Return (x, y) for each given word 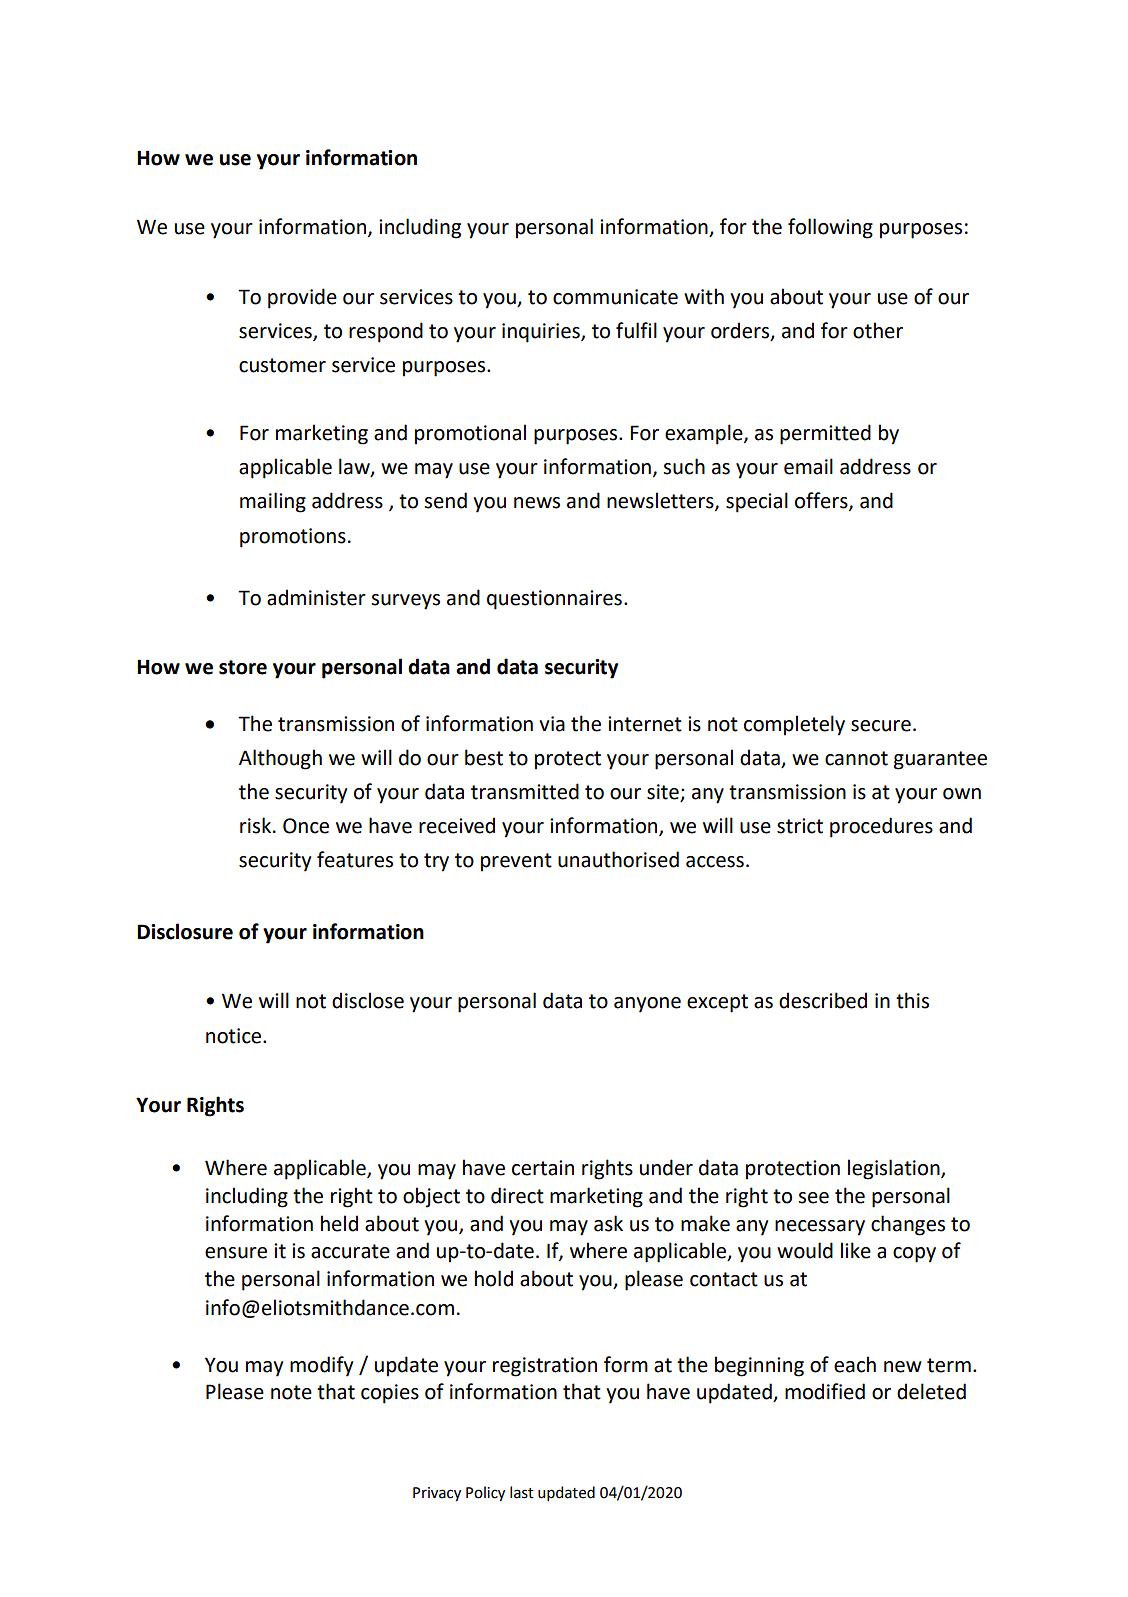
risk (257, 825)
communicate (615, 297)
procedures (881, 827)
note (291, 1392)
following (830, 228)
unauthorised (618, 859)
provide (302, 298)
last (522, 1492)
